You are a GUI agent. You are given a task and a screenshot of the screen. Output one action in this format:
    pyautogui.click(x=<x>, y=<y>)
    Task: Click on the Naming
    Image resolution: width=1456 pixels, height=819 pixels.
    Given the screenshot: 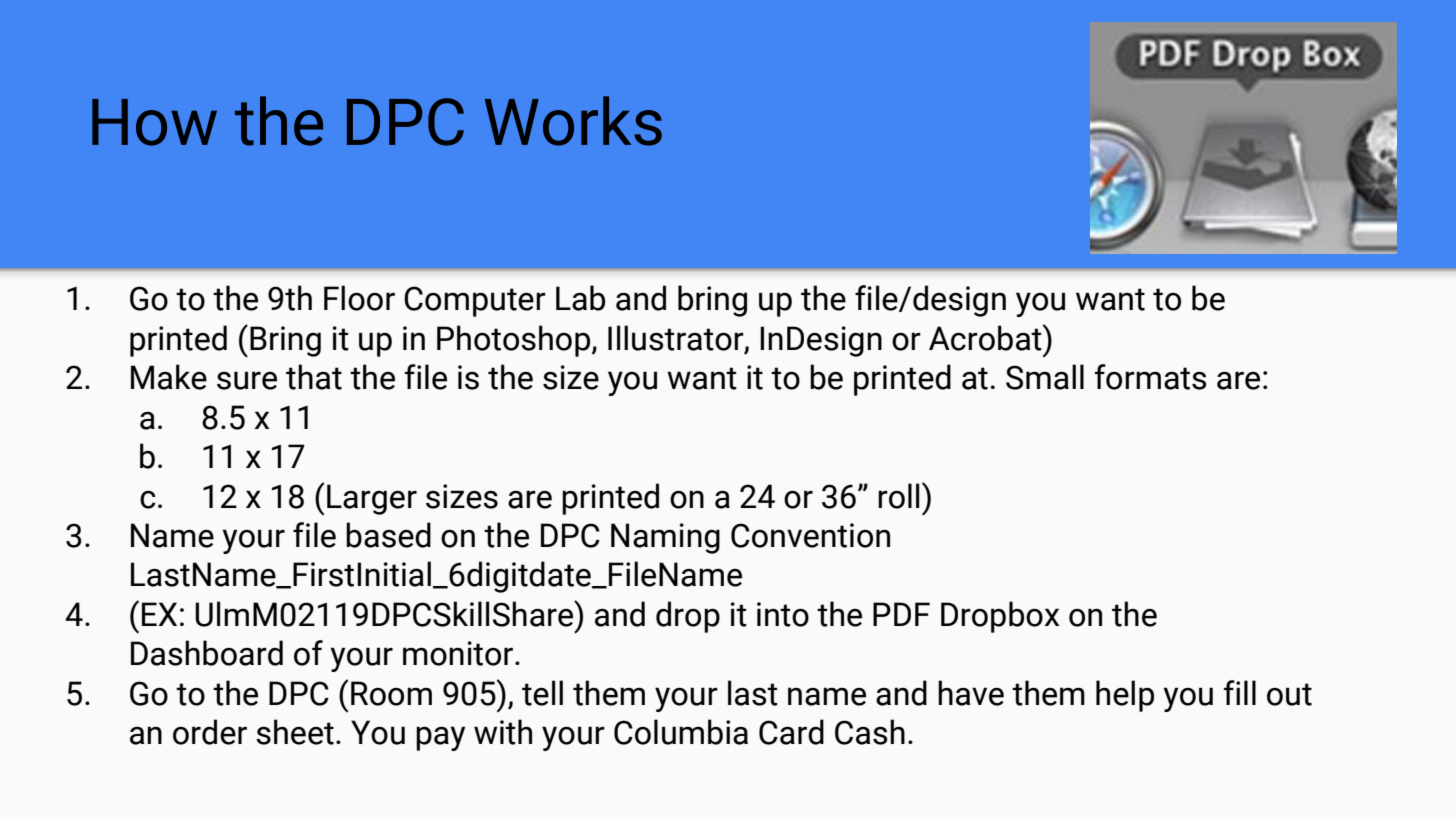 What is the action you would take?
    pyautogui.click(x=665, y=538)
